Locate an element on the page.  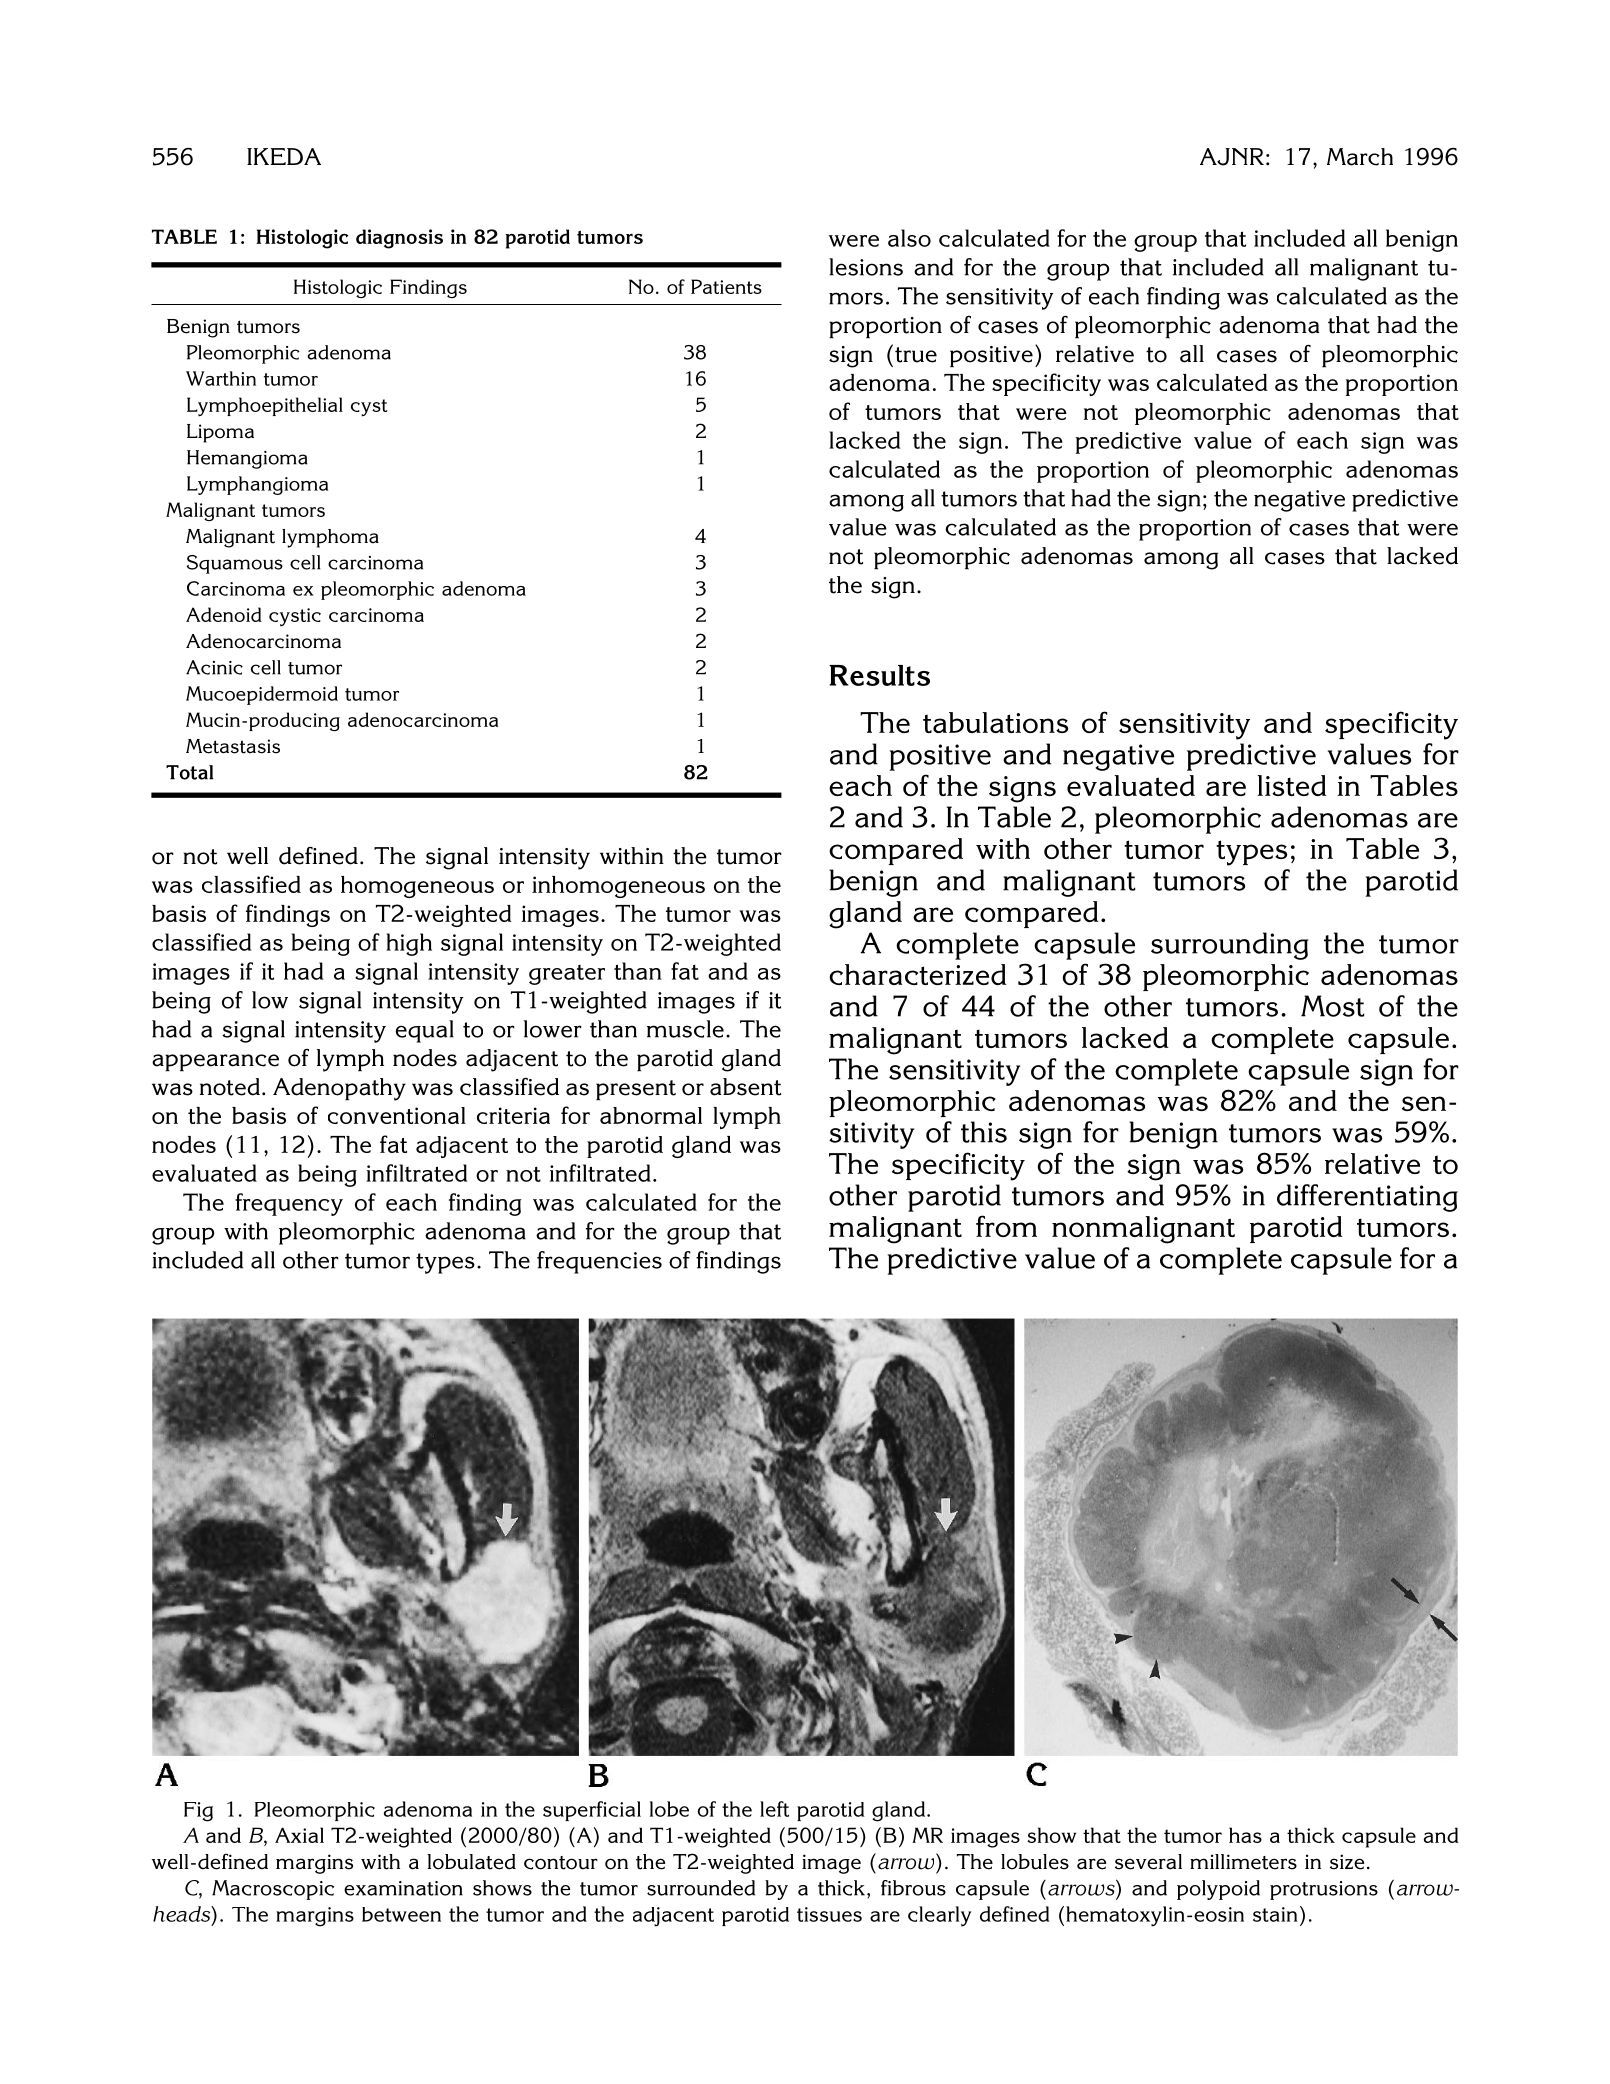
left is located at coordinates (774, 1809).
